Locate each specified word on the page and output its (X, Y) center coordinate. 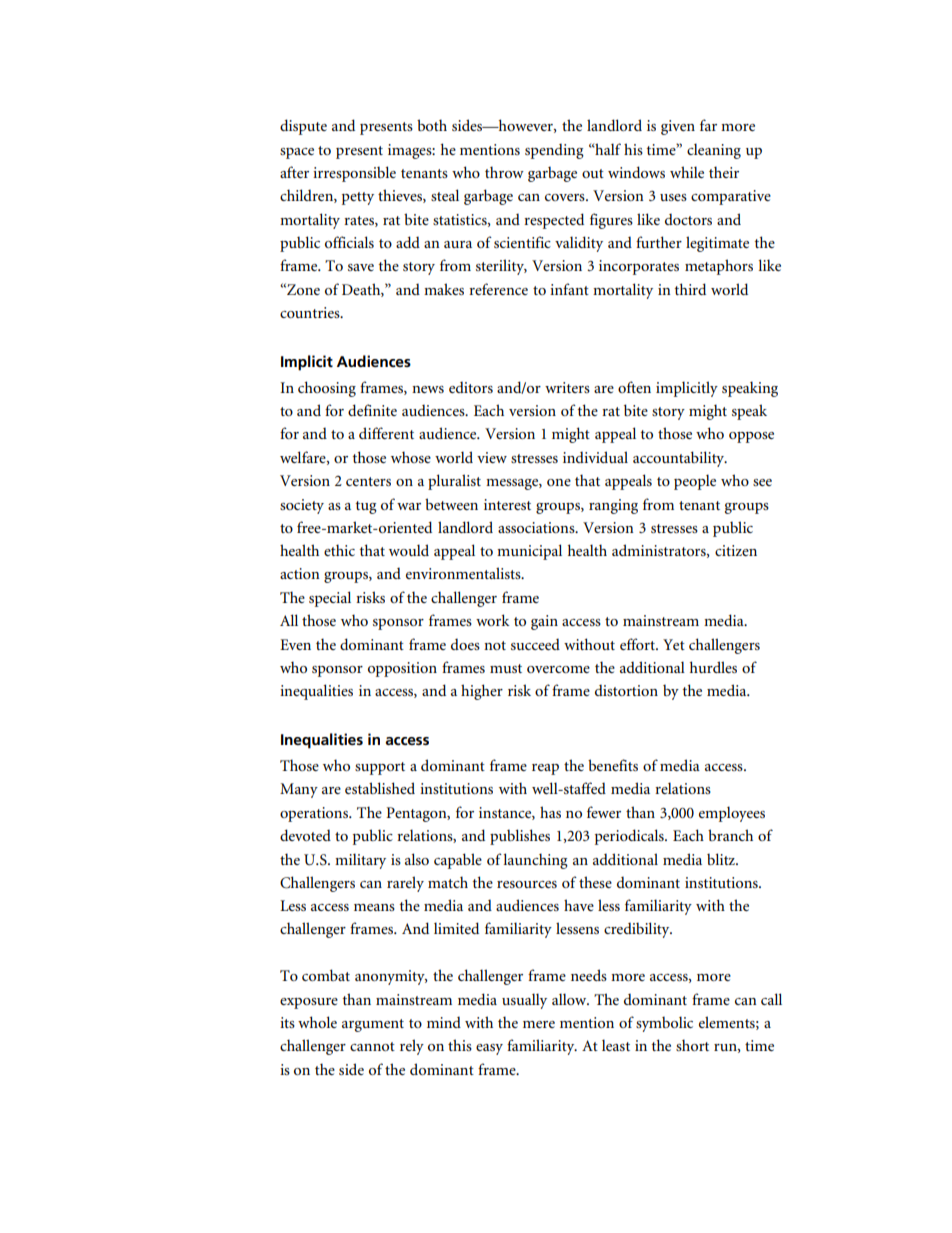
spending (554, 151)
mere (539, 1024)
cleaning (714, 151)
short (692, 1045)
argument (373, 1025)
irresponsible (354, 174)
